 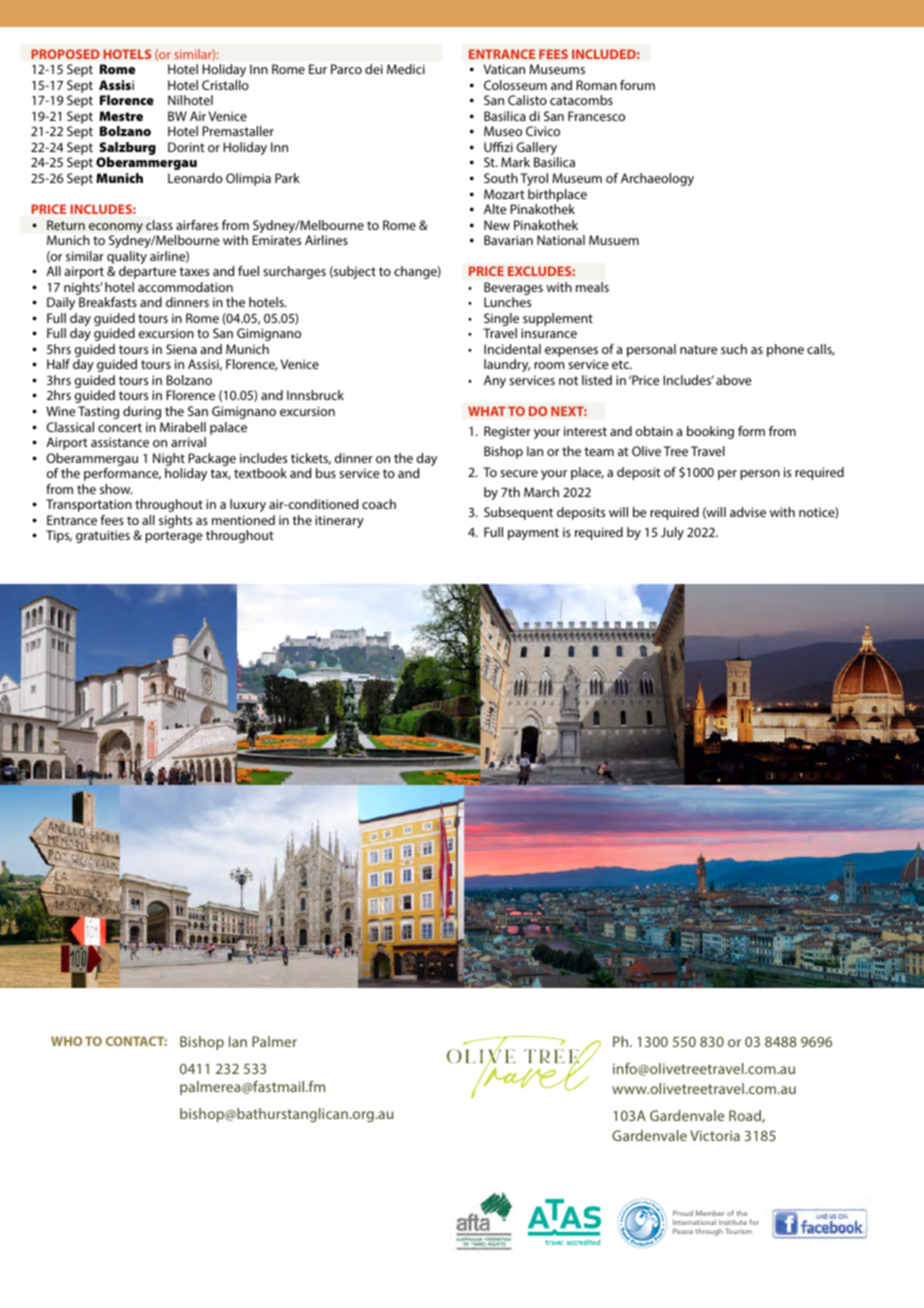 What do you see at coordinates (66, 1041) in the screenshot?
I see `WHO` at bounding box center [66, 1041].
